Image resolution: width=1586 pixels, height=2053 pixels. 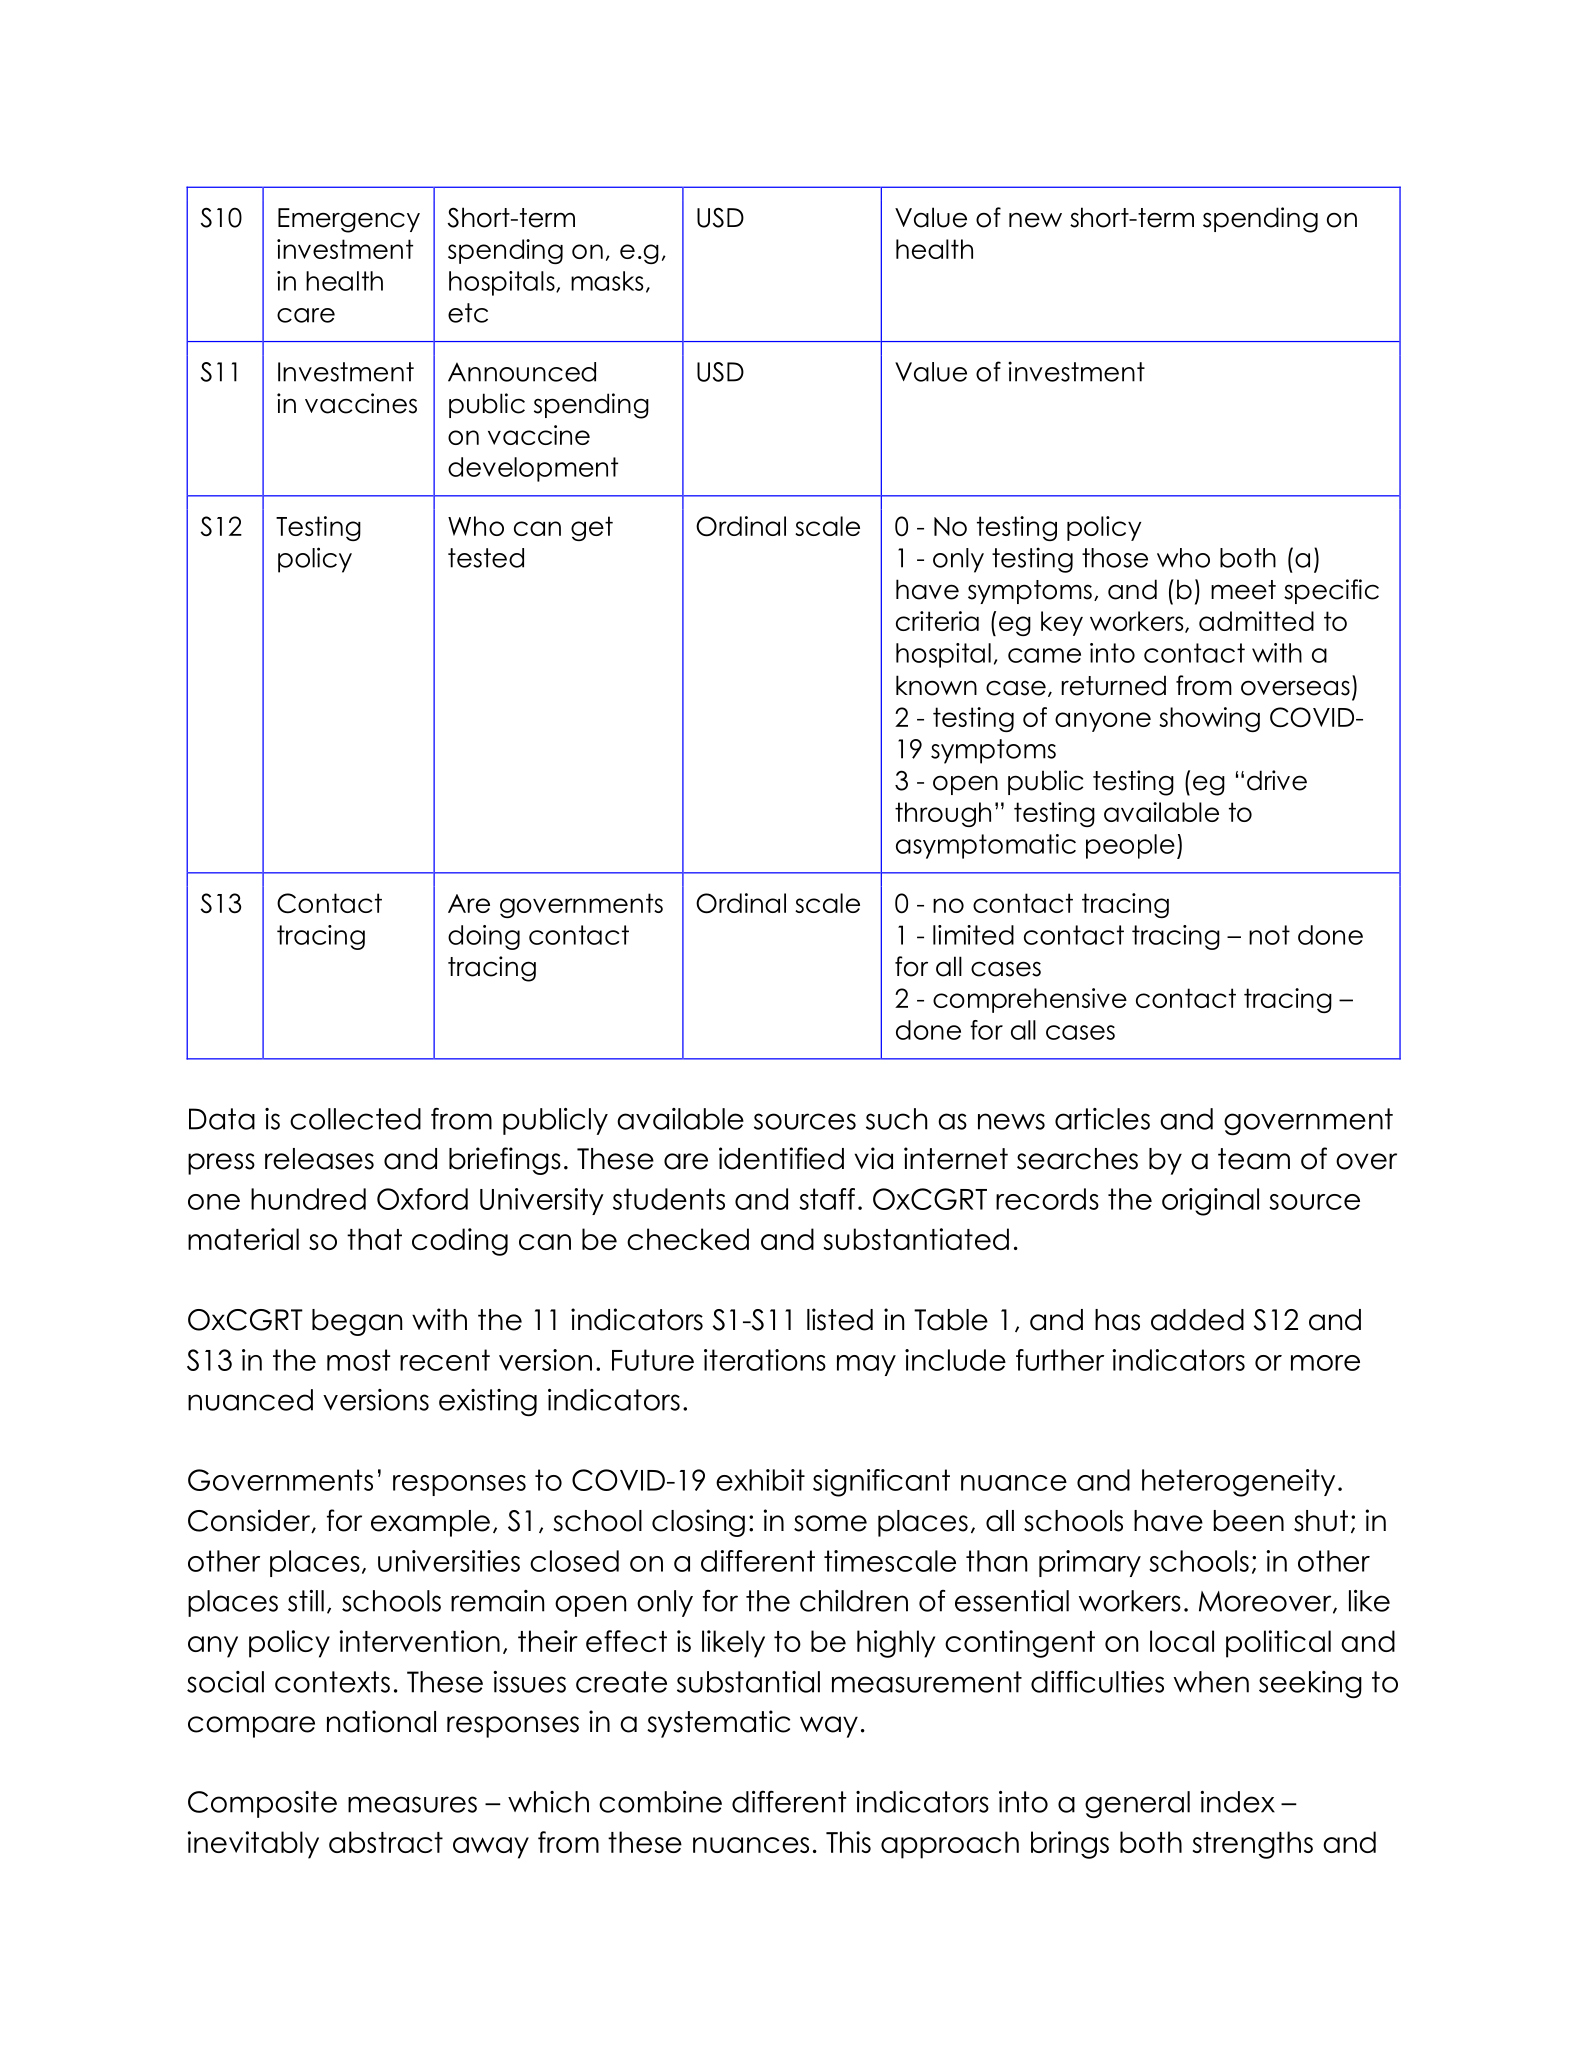 What do you see at coordinates (1115, 558) in the screenshot?
I see `those` at bounding box center [1115, 558].
